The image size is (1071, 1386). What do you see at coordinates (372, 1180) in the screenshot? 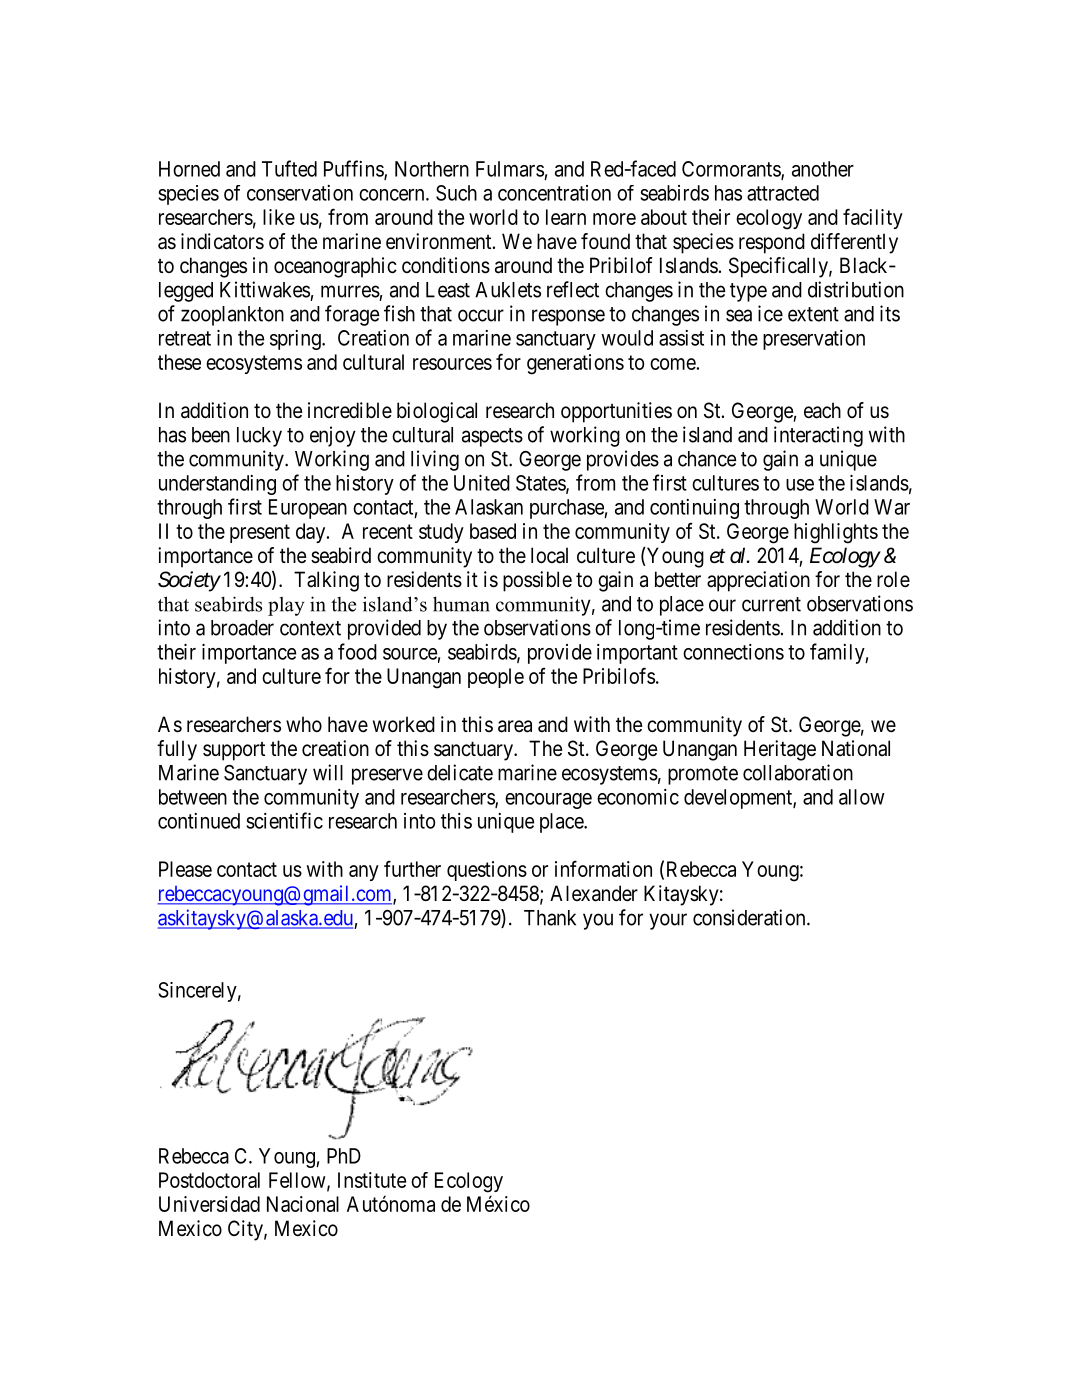
I see `Institute` at bounding box center [372, 1180].
